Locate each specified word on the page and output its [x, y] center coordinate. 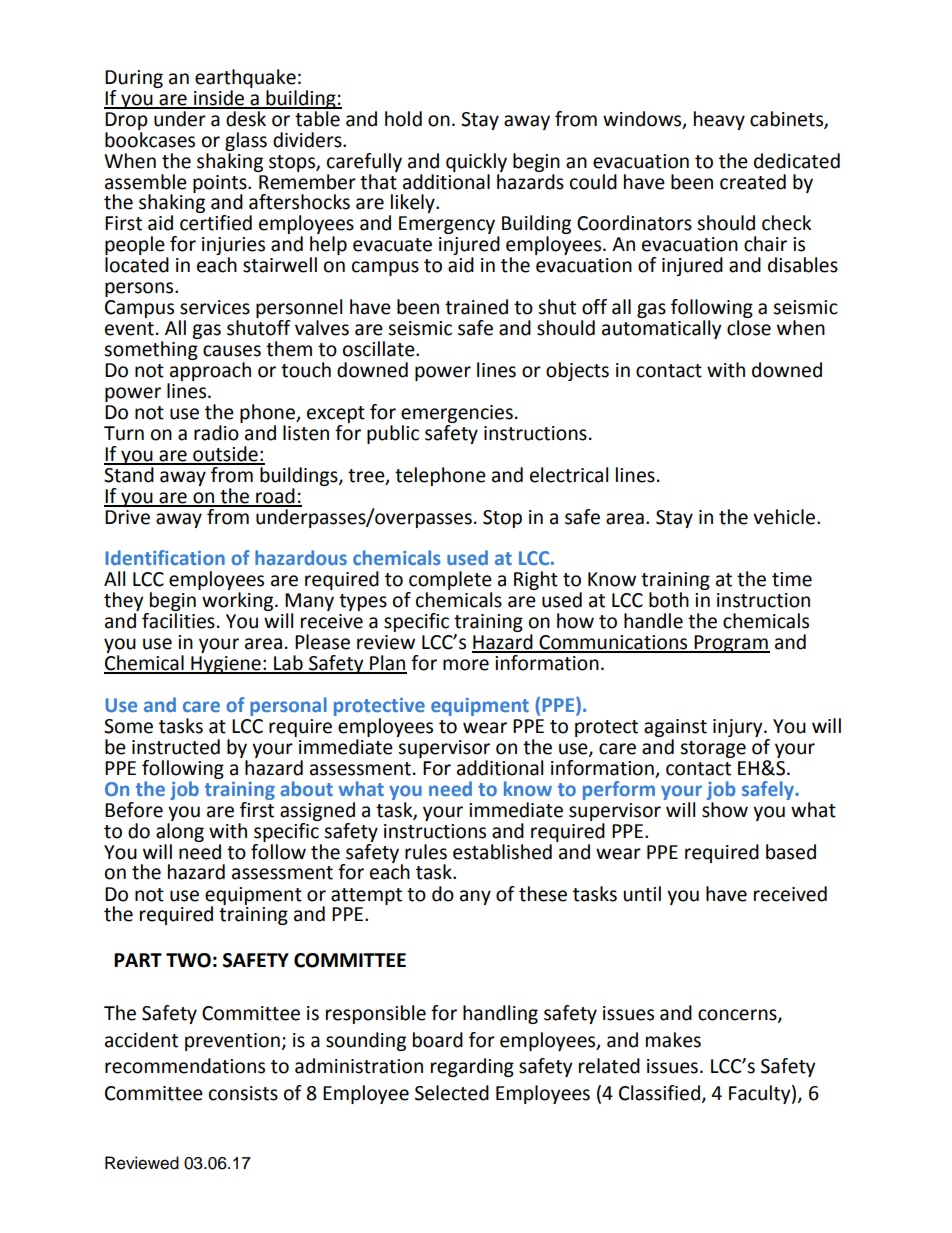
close [749, 328]
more [466, 665]
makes [673, 1040]
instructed [176, 747]
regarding [472, 1067]
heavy [719, 120]
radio [216, 433]
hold [403, 119]
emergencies [457, 414]
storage [713, 749]
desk [246, 117]
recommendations [185, 1066]
